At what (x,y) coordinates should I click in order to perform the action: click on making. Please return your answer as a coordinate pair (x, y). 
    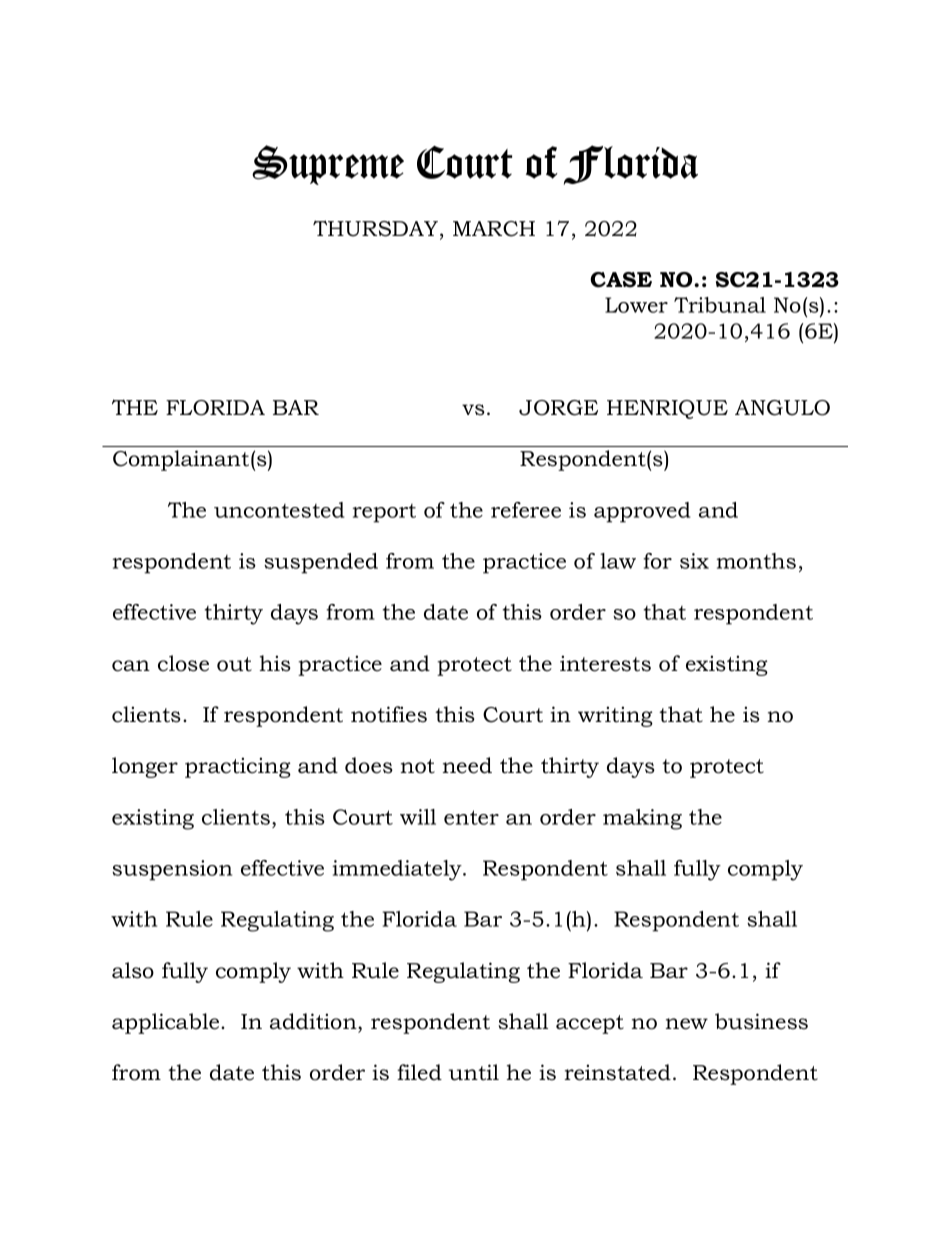
    Looking at the image, I should click on (642, 819).
